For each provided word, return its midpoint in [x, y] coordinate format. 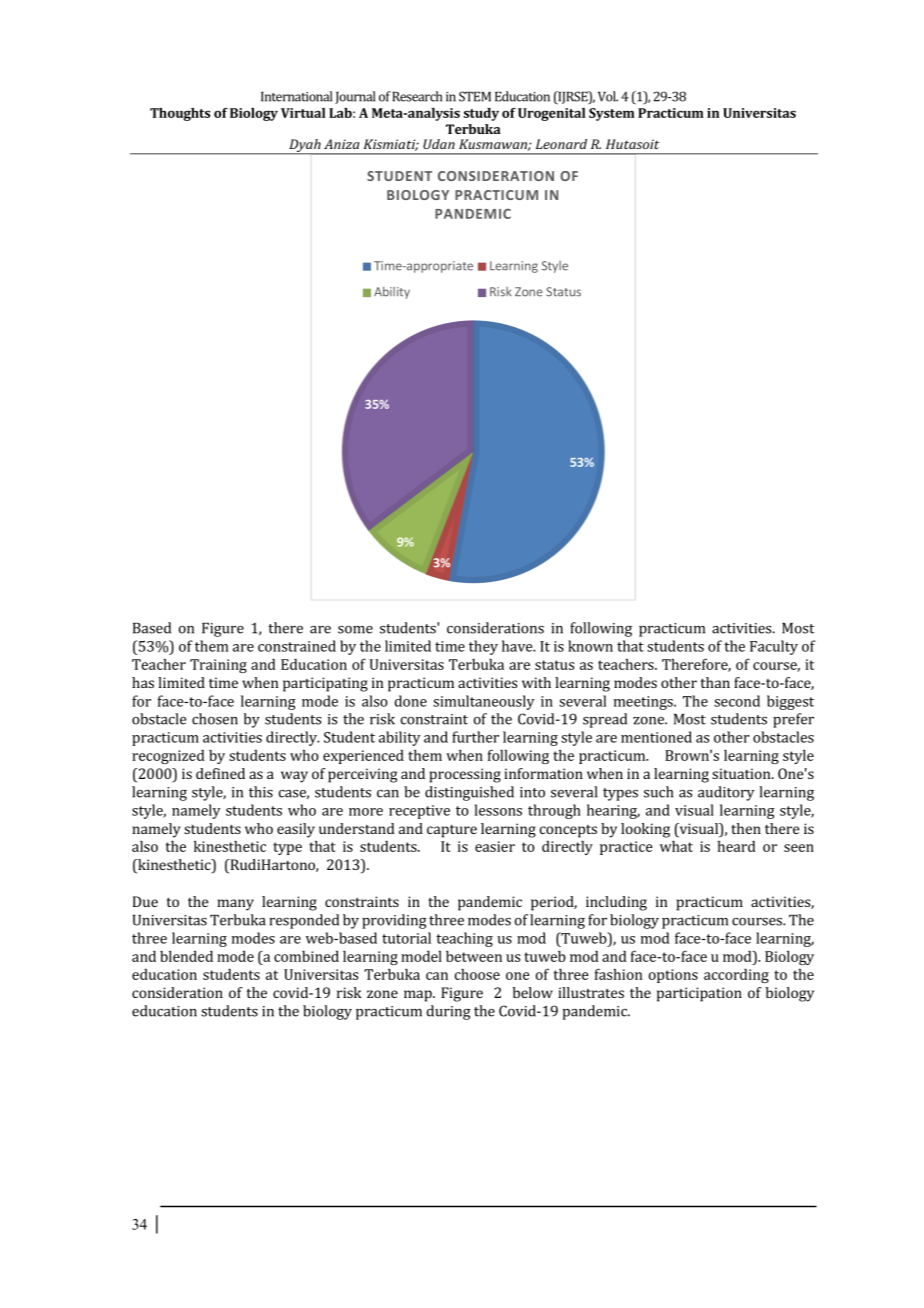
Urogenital [552, 114]
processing [465, 775]
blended [186, 956]
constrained [297, 646]
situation [742, 773]
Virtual [303, 113]
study [481, 114]
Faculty [774, 647]
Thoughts [180, 114]
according [736, 976]
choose [477, 974]
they [483, 647]
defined [220, 773]
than [715, 682]
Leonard [561, 144]
